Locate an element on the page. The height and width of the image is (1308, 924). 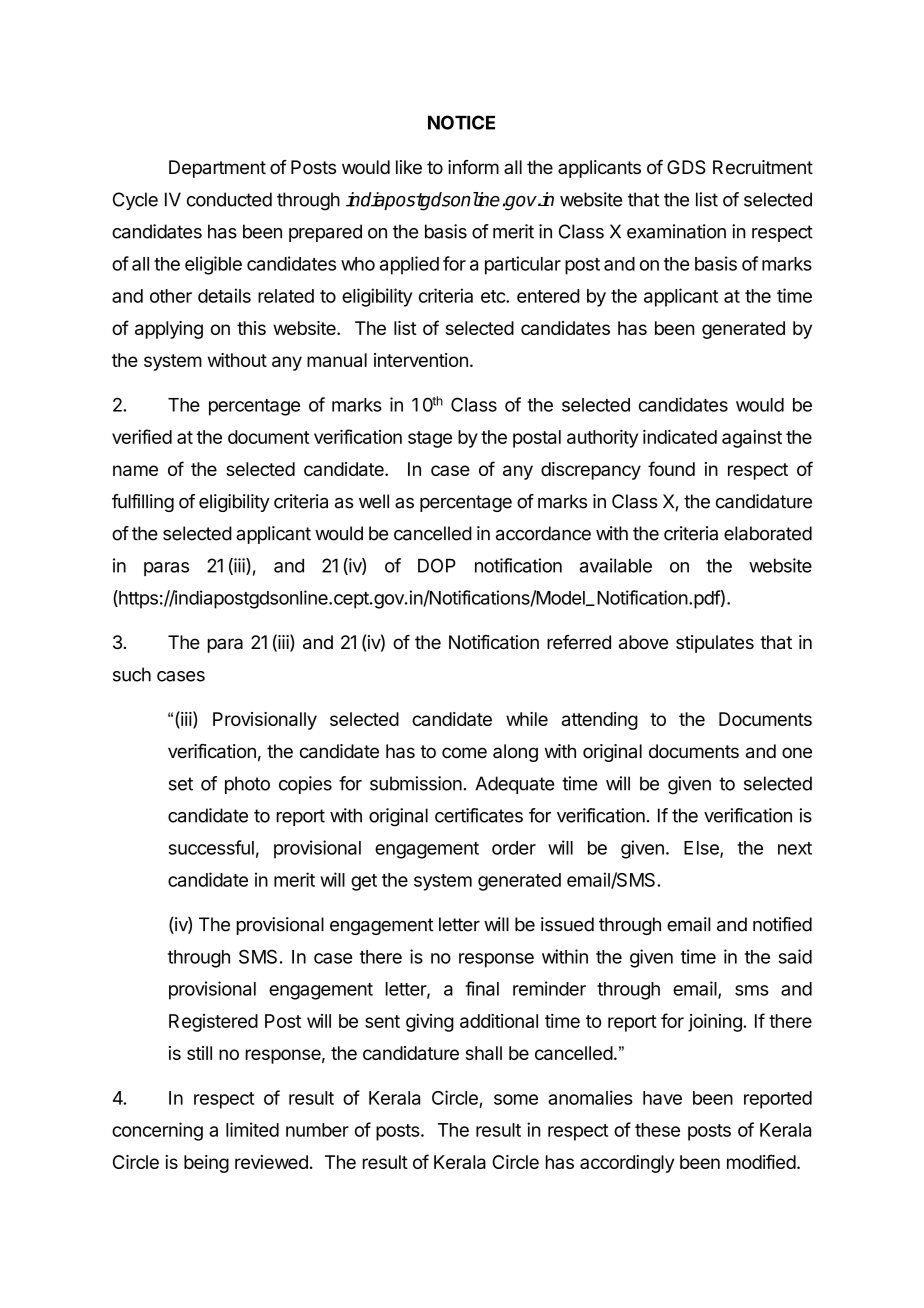
Else is located at coordinates (702, 849).
